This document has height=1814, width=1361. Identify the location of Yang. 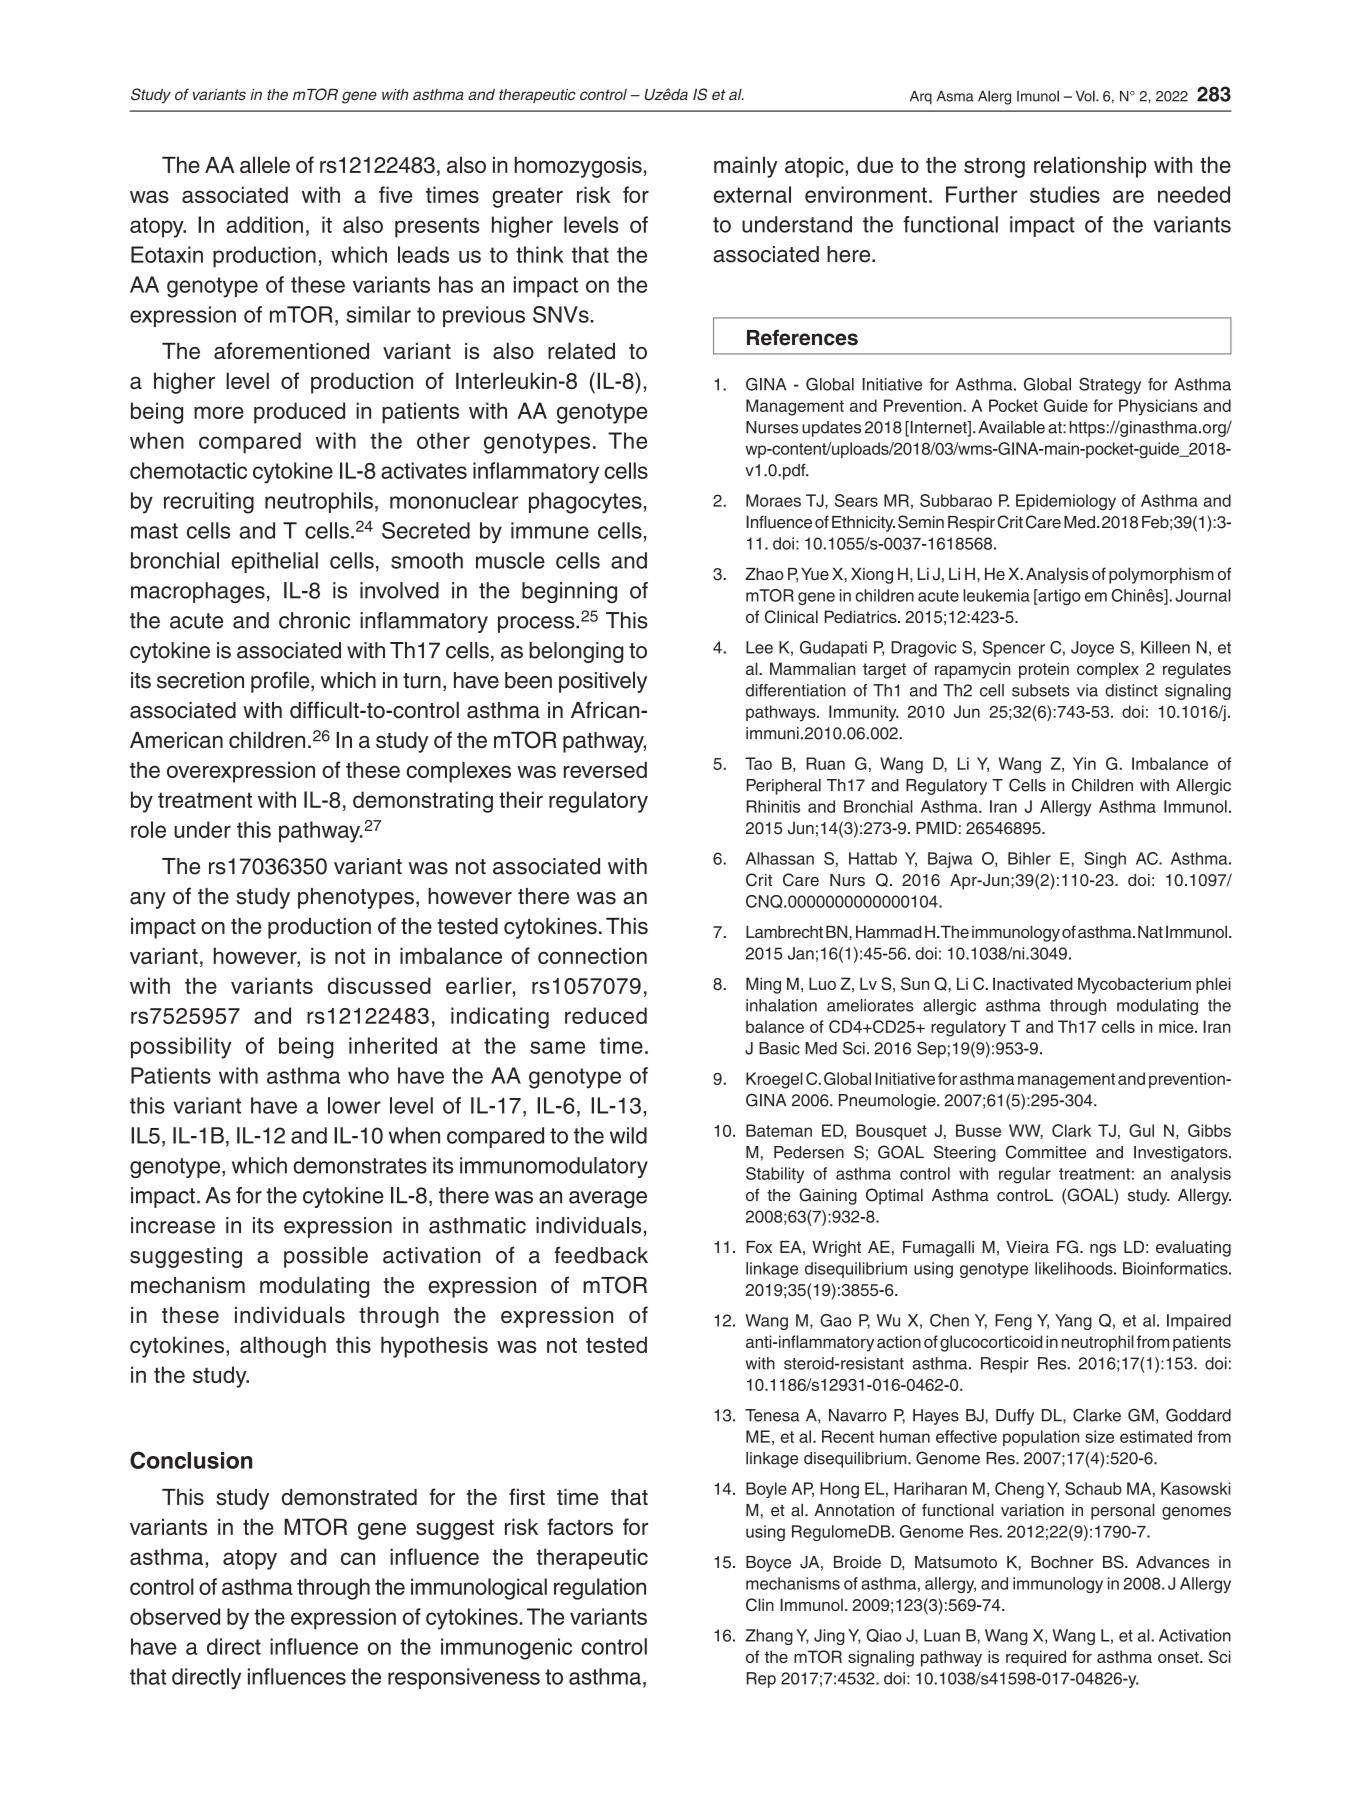
(1073, 1322).
